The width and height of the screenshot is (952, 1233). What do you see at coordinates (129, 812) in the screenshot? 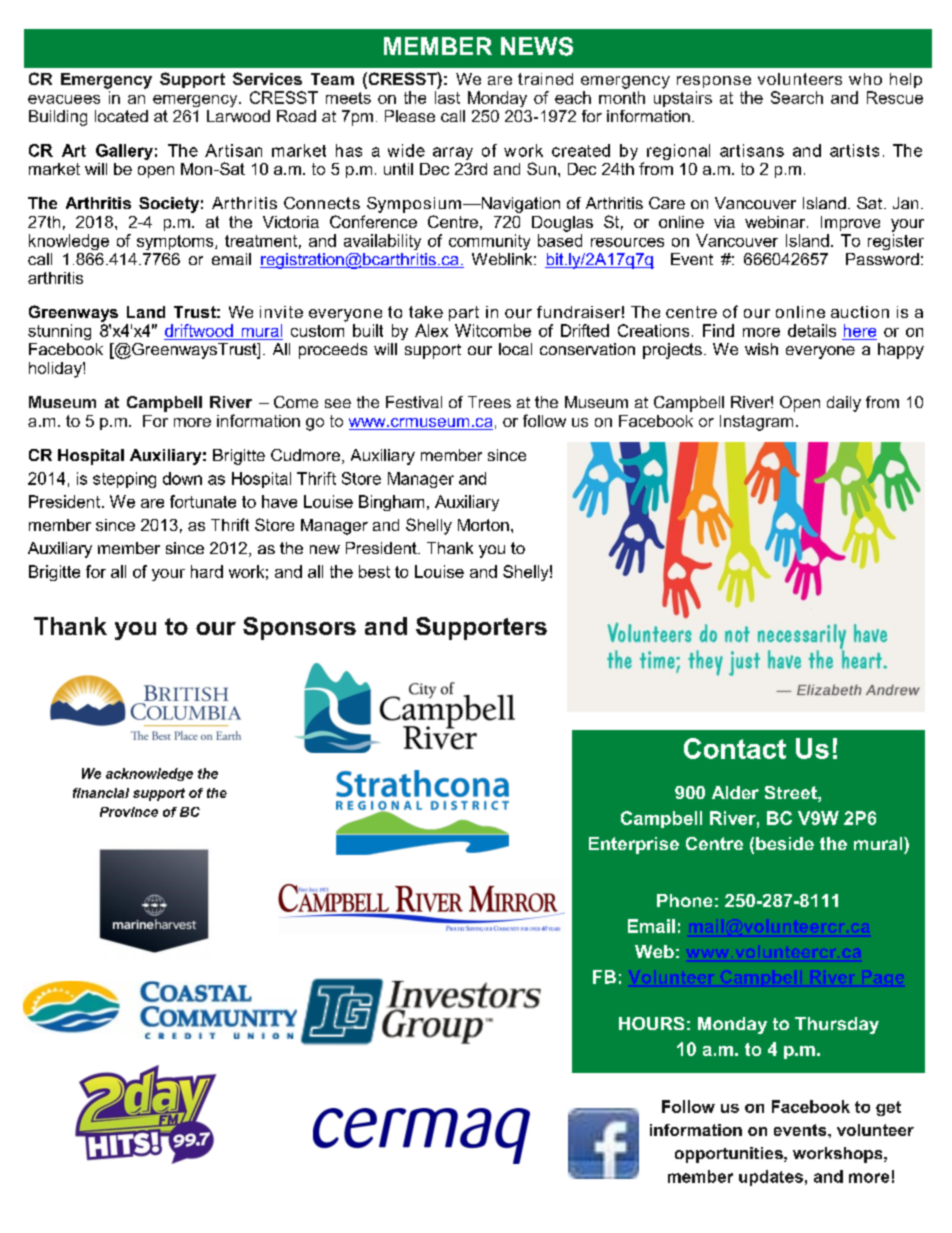
I see `Province` at bounding box center [129, 812].
